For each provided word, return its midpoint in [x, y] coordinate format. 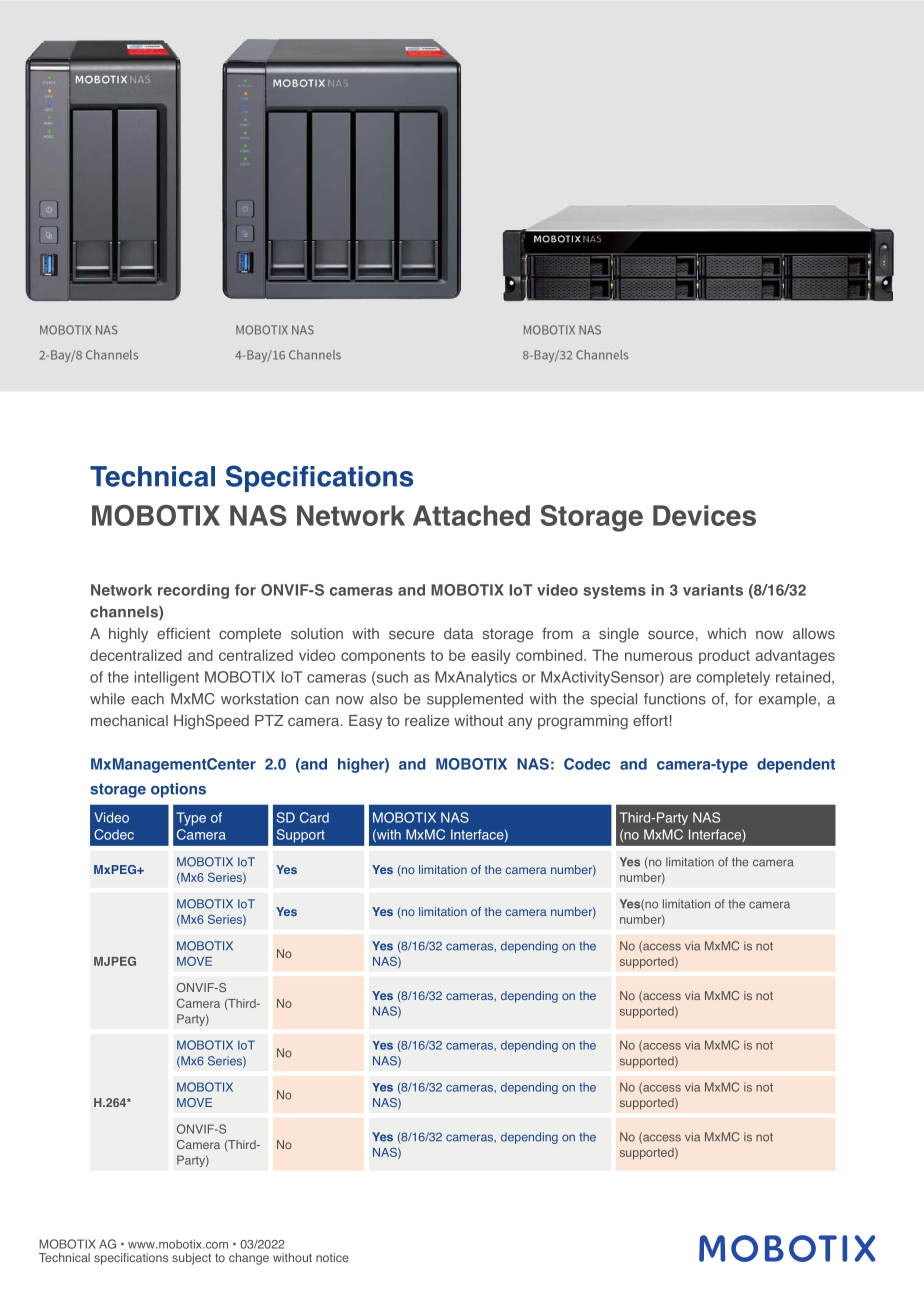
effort [650, 720]
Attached [471, 515]
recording [193, 591]
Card [314, 817]
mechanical [129, 720]
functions [675, 699]
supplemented [475, 700]
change [249, 1259]
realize [427, 720]
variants [713, 590]
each [147, 699]
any [520, 724]
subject [191, 1259]
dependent [796, 765]
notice [332, 1257]
